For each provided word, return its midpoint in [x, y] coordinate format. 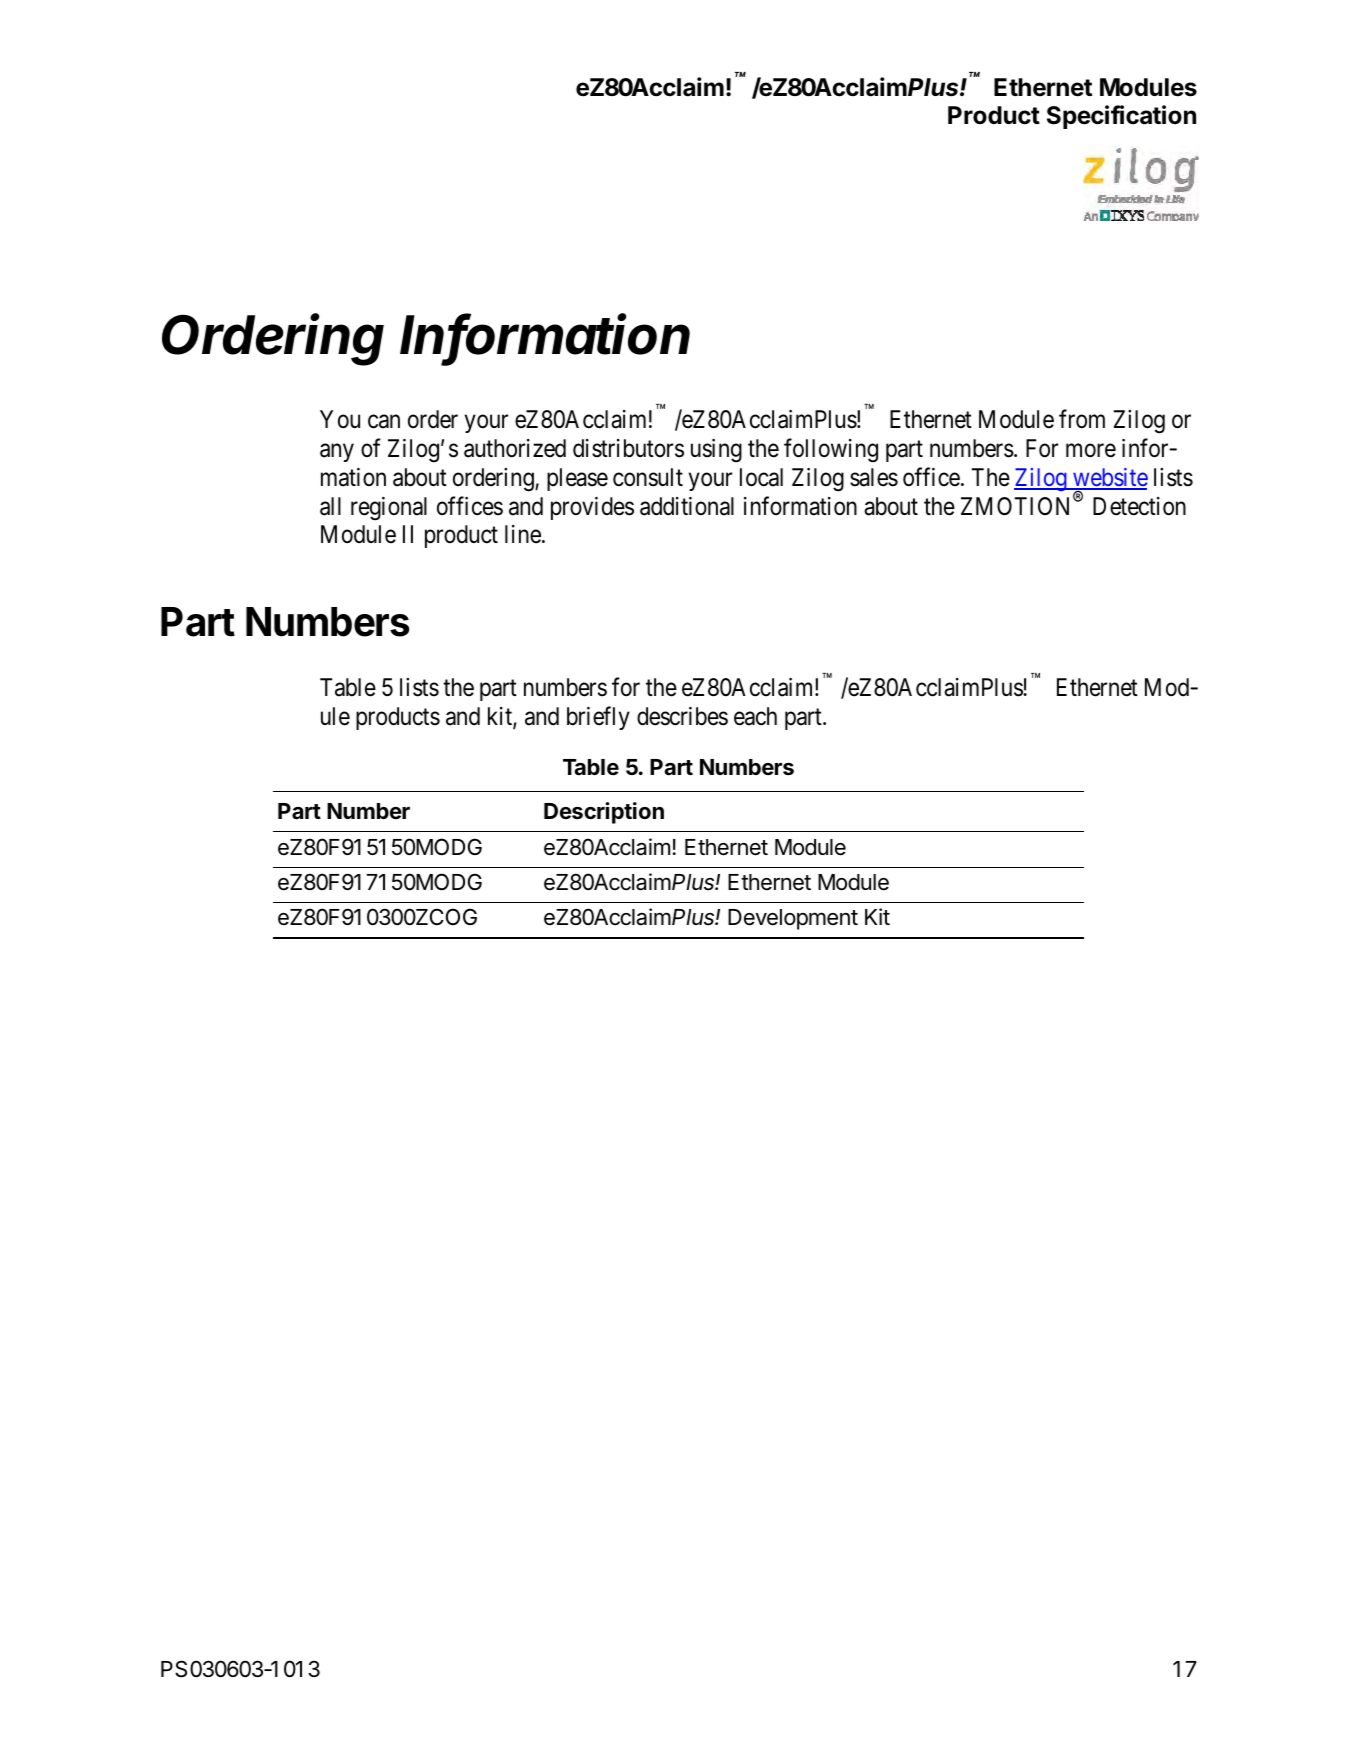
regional [389, 509]
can [384, 422]
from [1082, 419]
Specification [1121, 117]
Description [604, 813]
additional [687, 506]
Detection [1139, 506]
